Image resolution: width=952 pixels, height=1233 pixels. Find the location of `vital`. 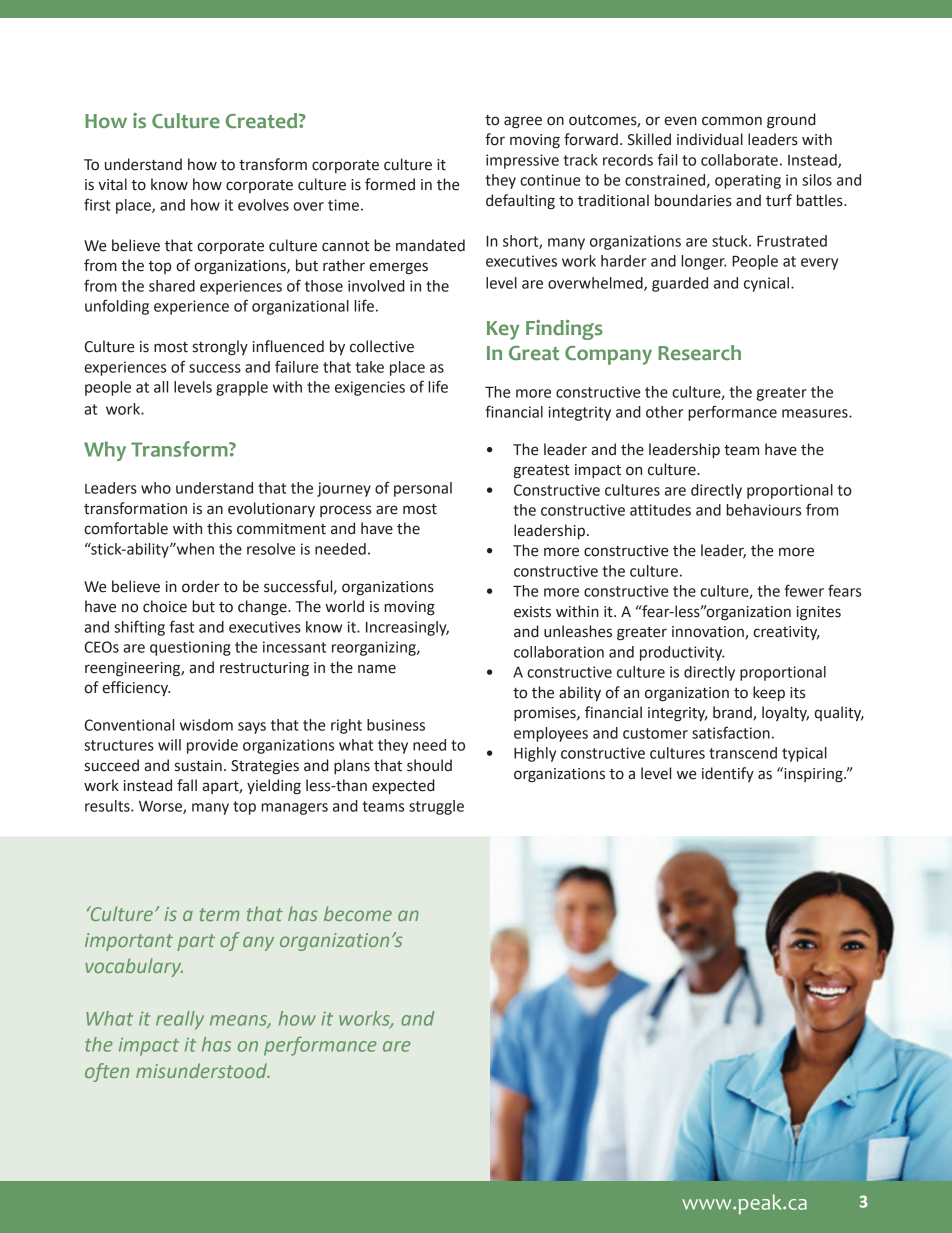

vital is located at coordinates (112, 184).
